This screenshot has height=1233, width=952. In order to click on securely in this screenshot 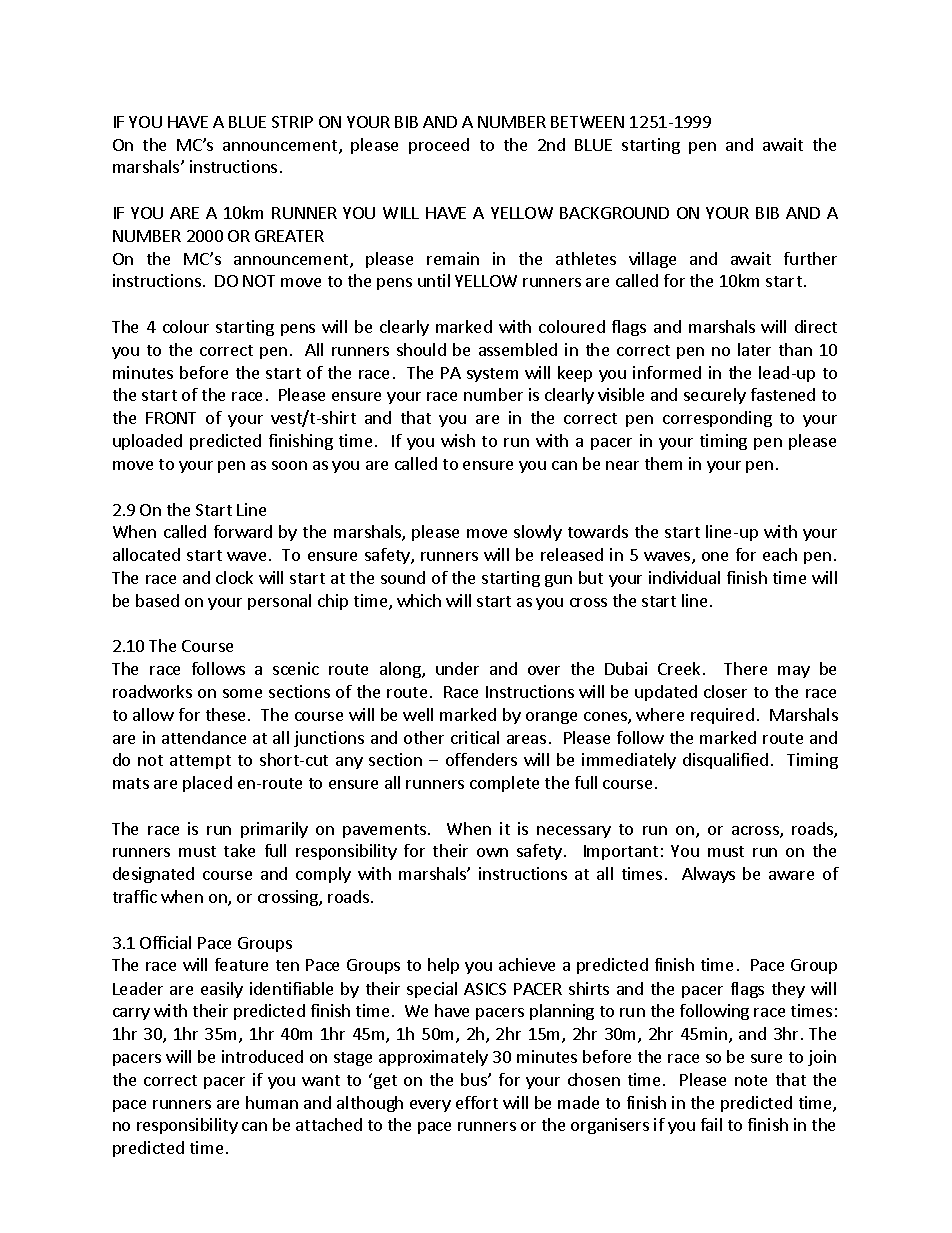, I will do `click(715, 396)`.
